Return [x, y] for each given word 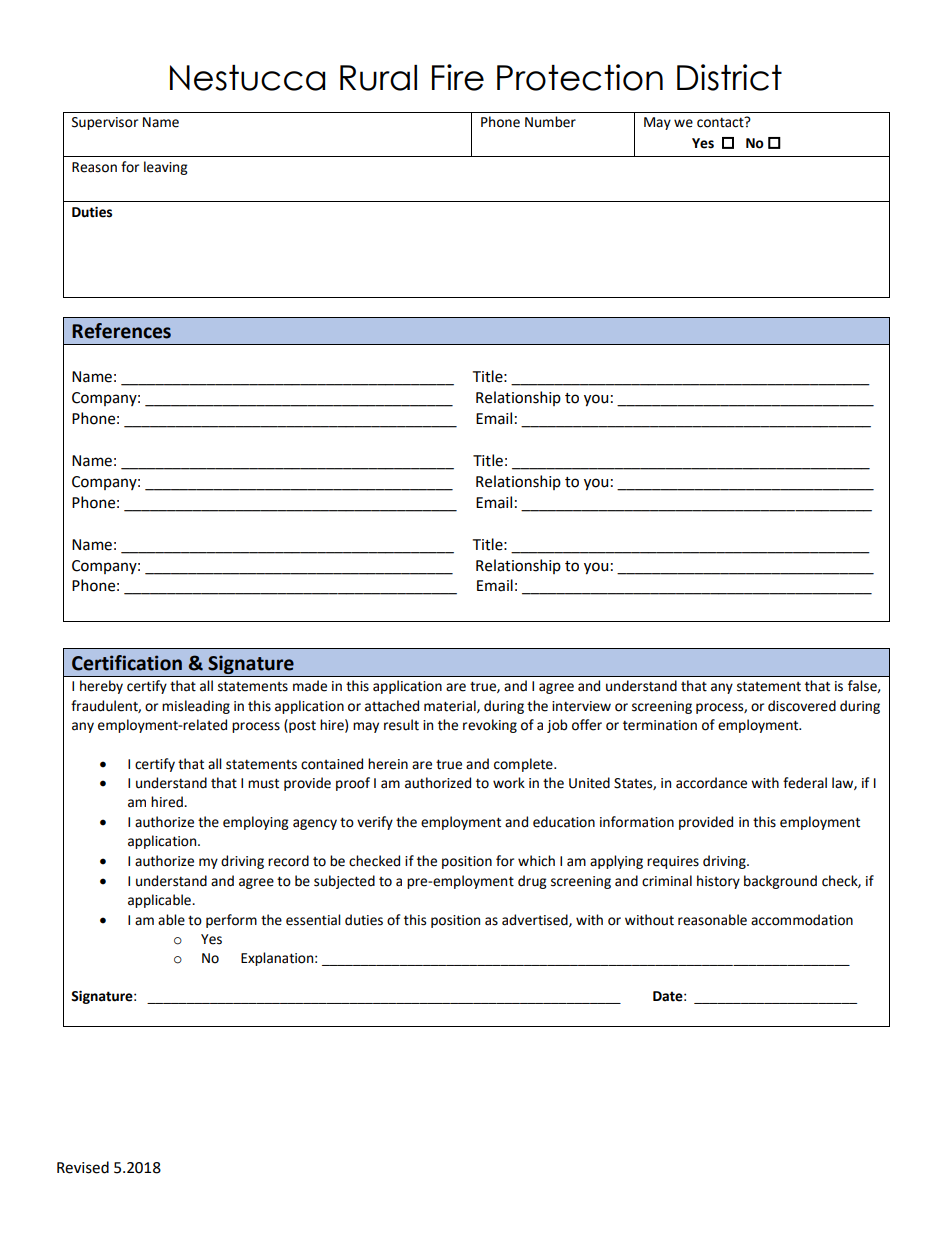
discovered [802, 706]
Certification [127, 663]
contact [721, 122]
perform [231, 921]
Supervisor [105, 123]
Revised [83, 1167]
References [121, 331]
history [718, 882]
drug [532, 882]
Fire [458, 77]
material [451, 706]
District [729, 77]
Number [550, 122]
